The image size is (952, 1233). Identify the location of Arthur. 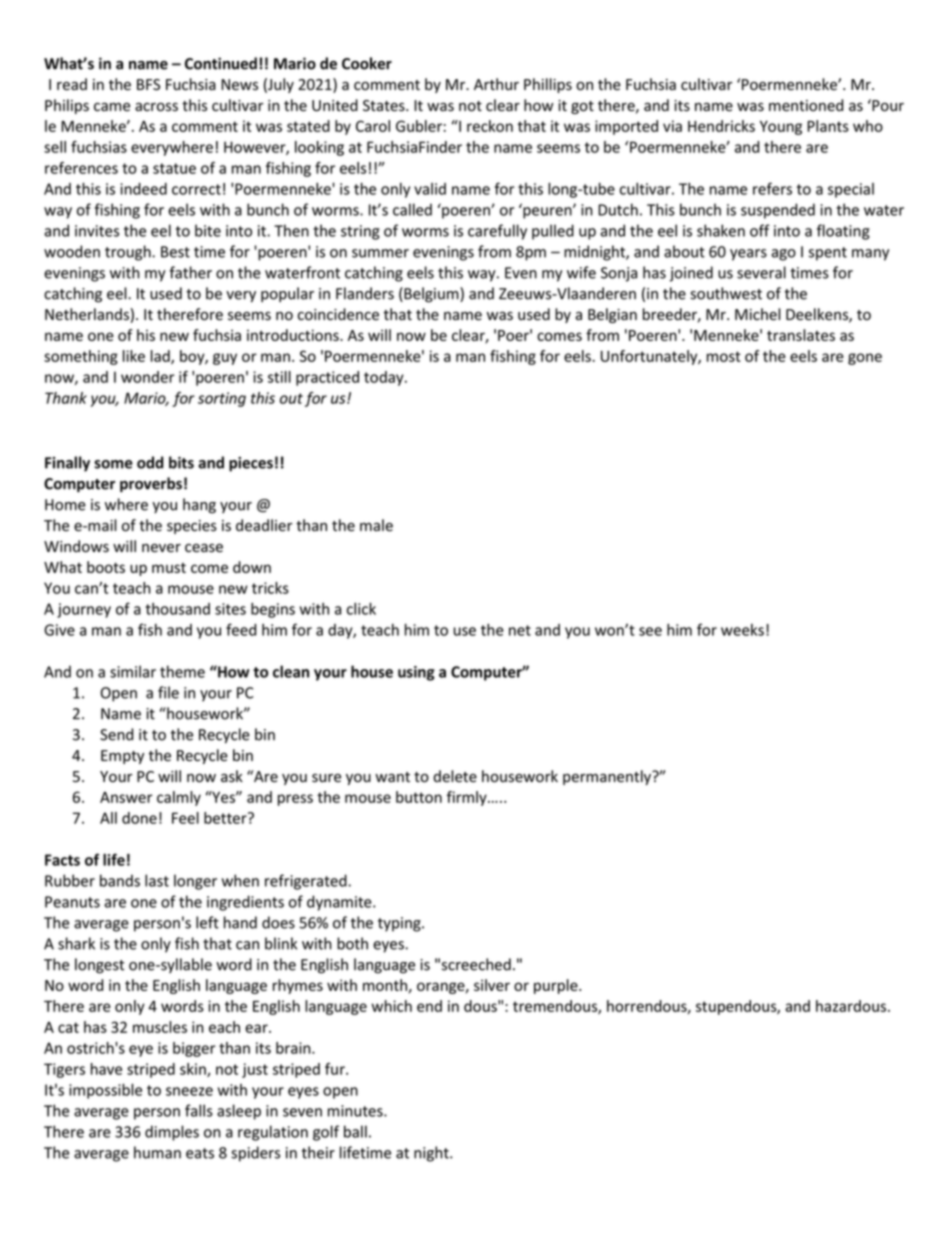
(496, 84).
